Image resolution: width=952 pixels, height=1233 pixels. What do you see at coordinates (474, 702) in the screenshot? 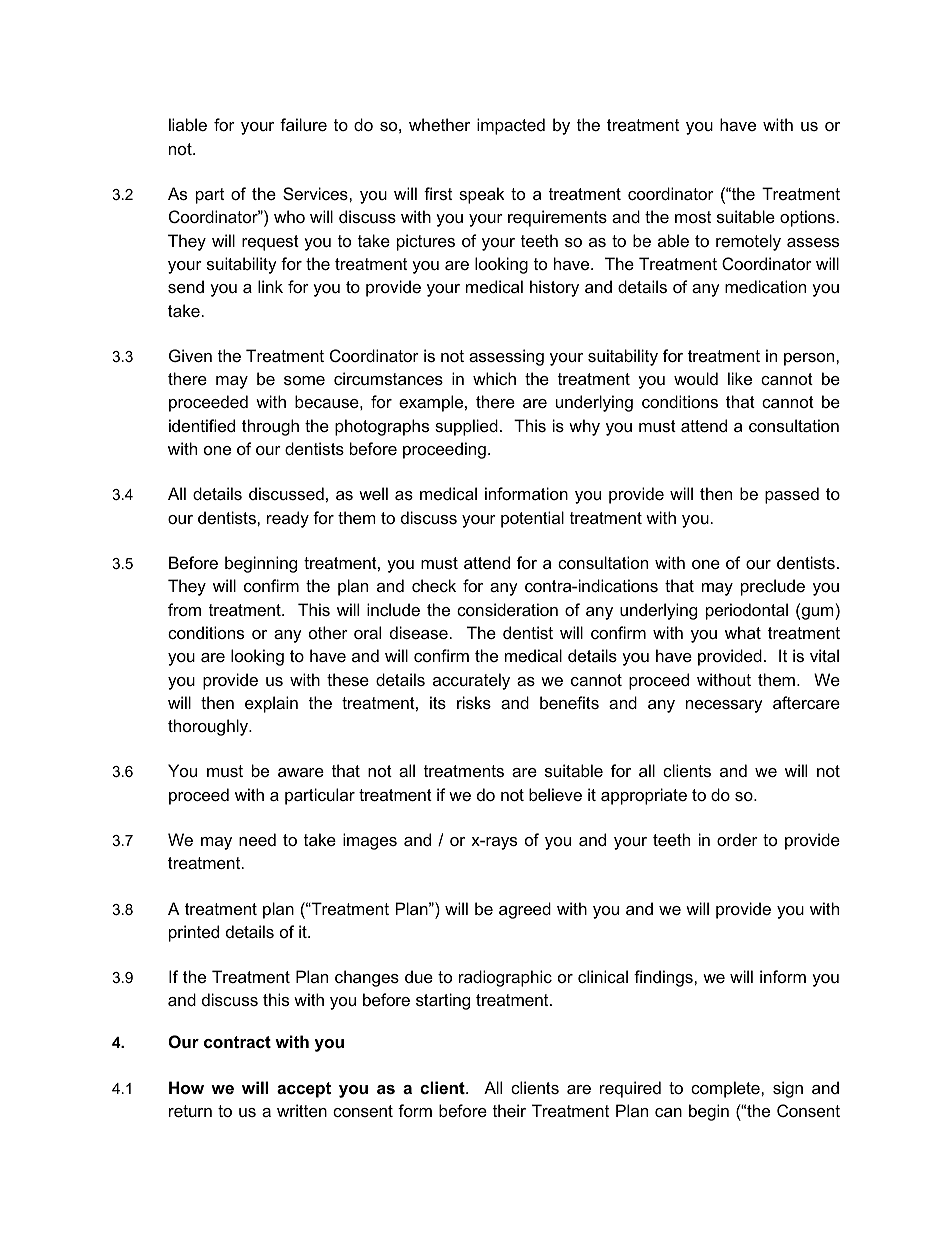
I see `risks` at bounding box center [474, 702].
